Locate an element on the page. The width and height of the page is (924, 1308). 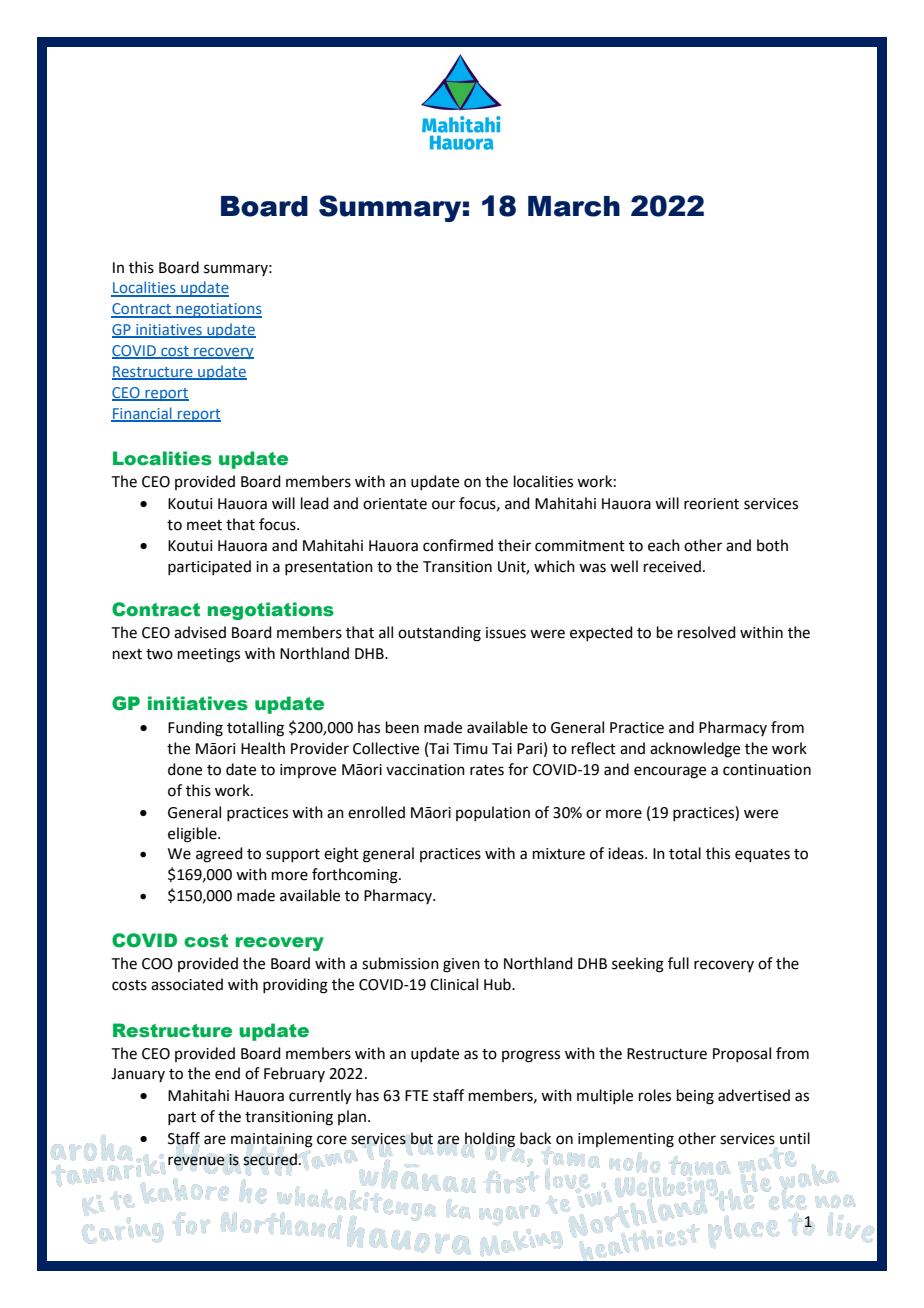
revenue is located at coordinates (196, 1161).
